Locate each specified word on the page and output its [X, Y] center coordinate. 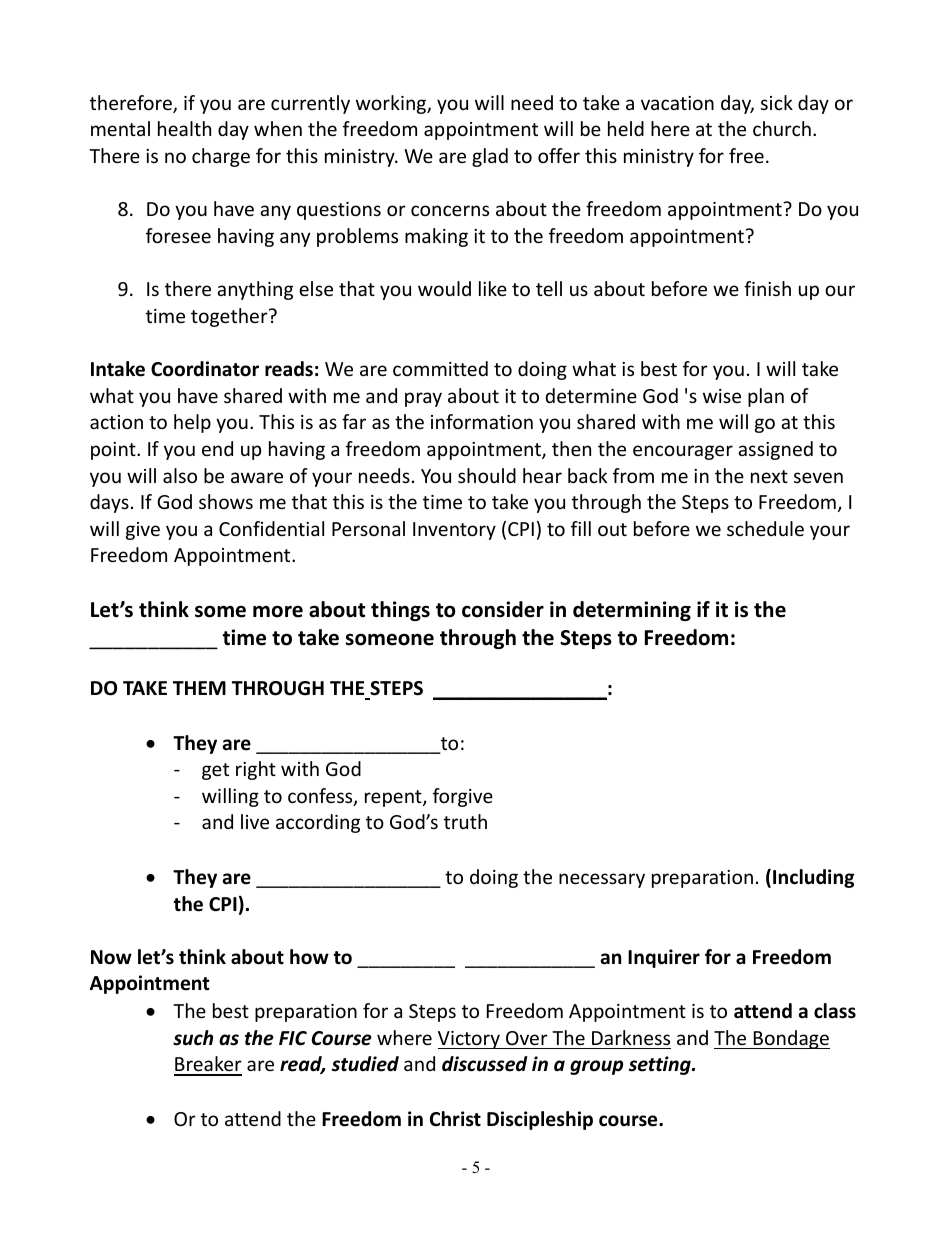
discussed [484, 1064]
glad [490, 157]
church [782, 128]
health [184, 128]
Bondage [791, 1039]
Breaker [208, 1065]
